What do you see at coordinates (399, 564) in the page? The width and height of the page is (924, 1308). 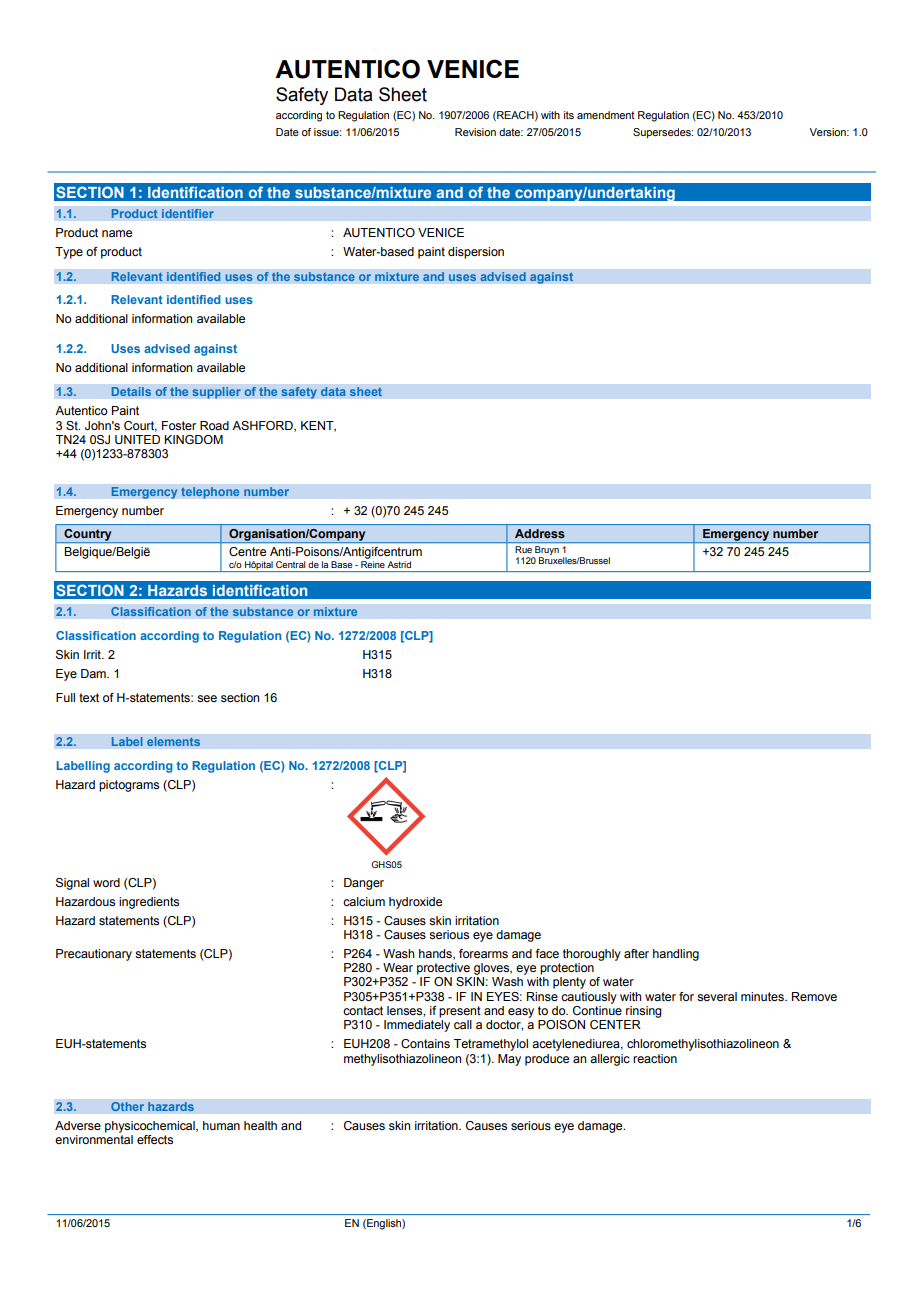 I see `Astrid` at bounding box center [399, 564].
